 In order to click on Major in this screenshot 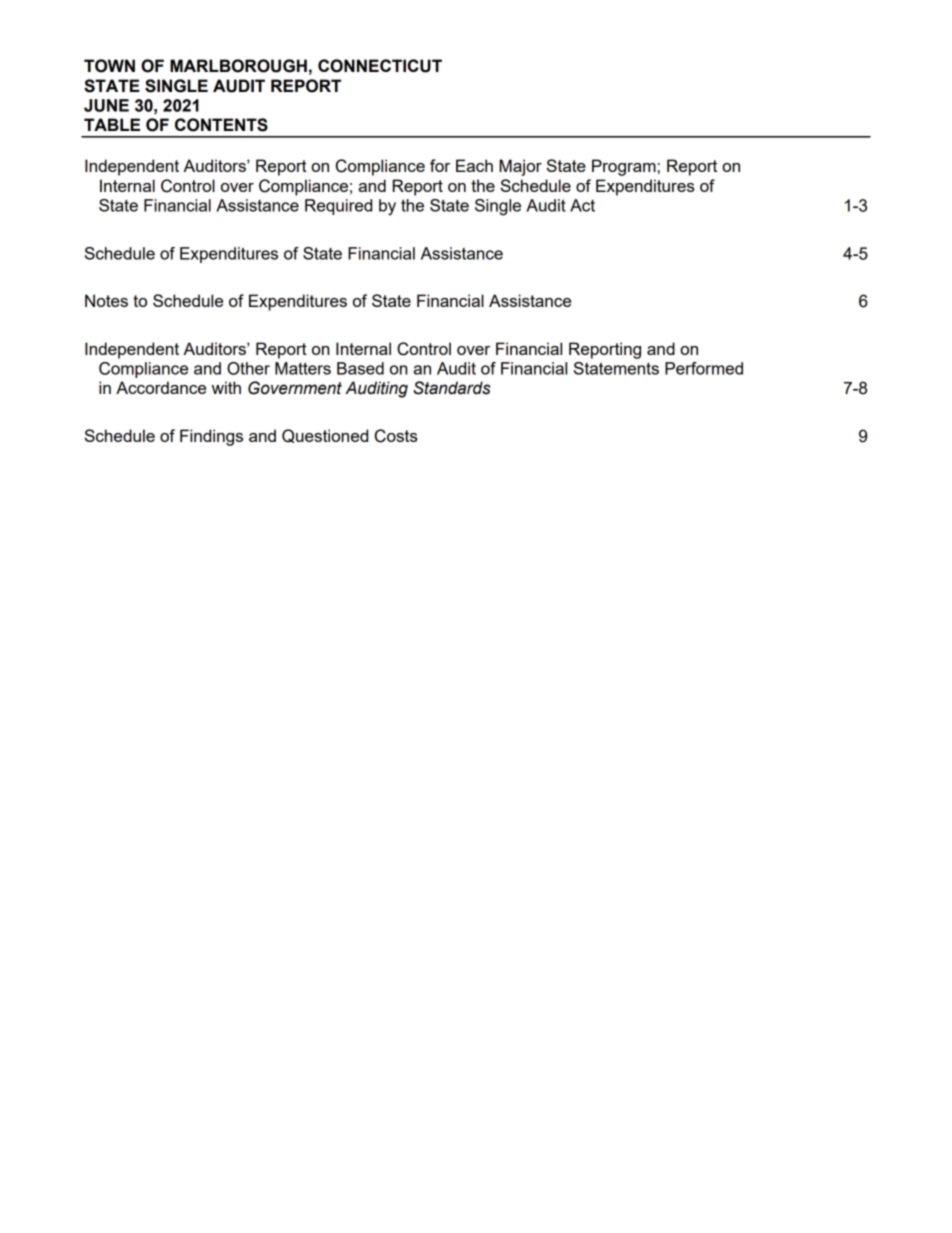, I will do `click(520, 167)`.
